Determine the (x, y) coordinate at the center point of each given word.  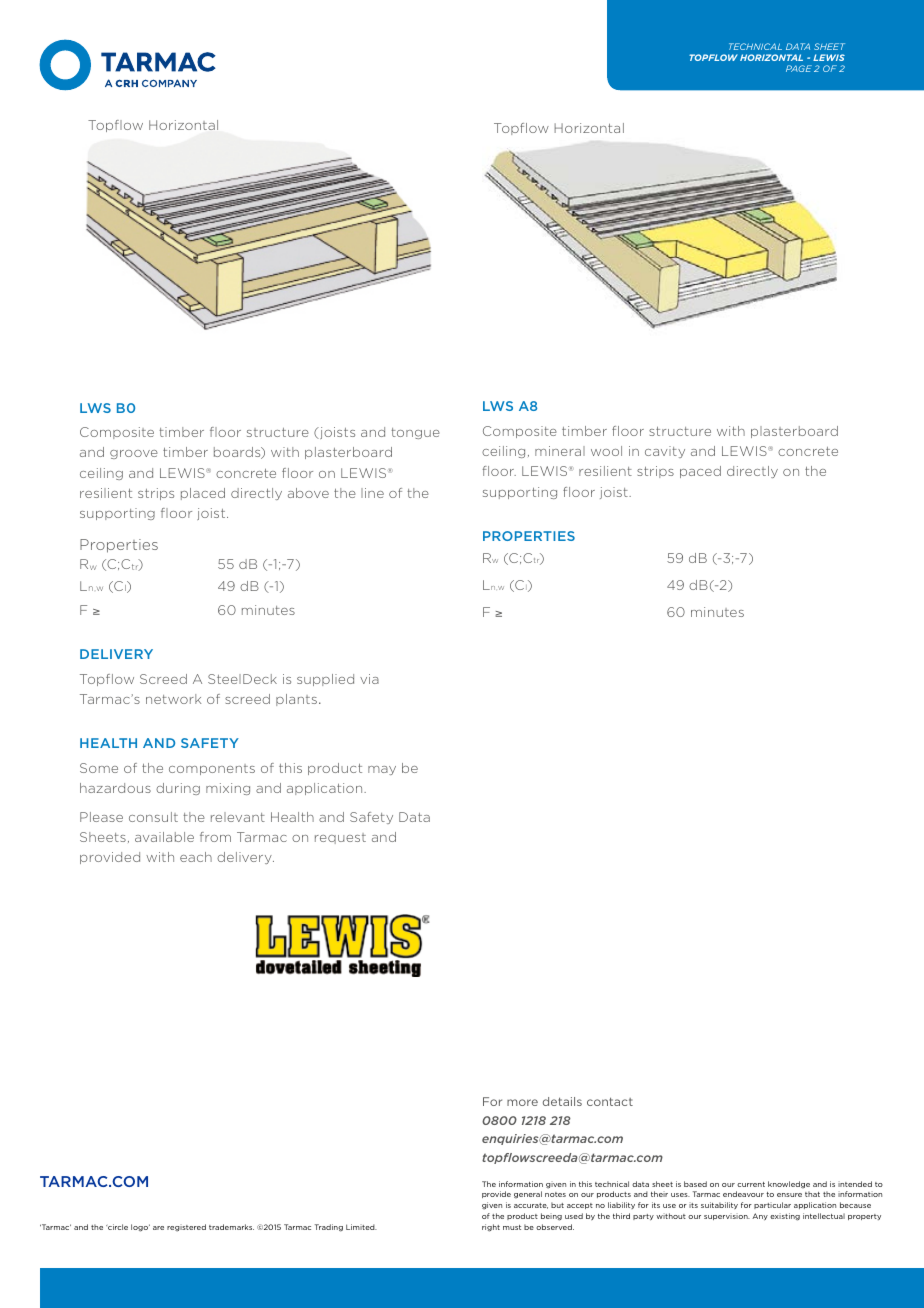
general (528, 1195)
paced (700, 472)
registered (186, 1228)
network (173, 699)
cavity (665, 452)
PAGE (799, 68)
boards (238, 453)
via (369, 679)
